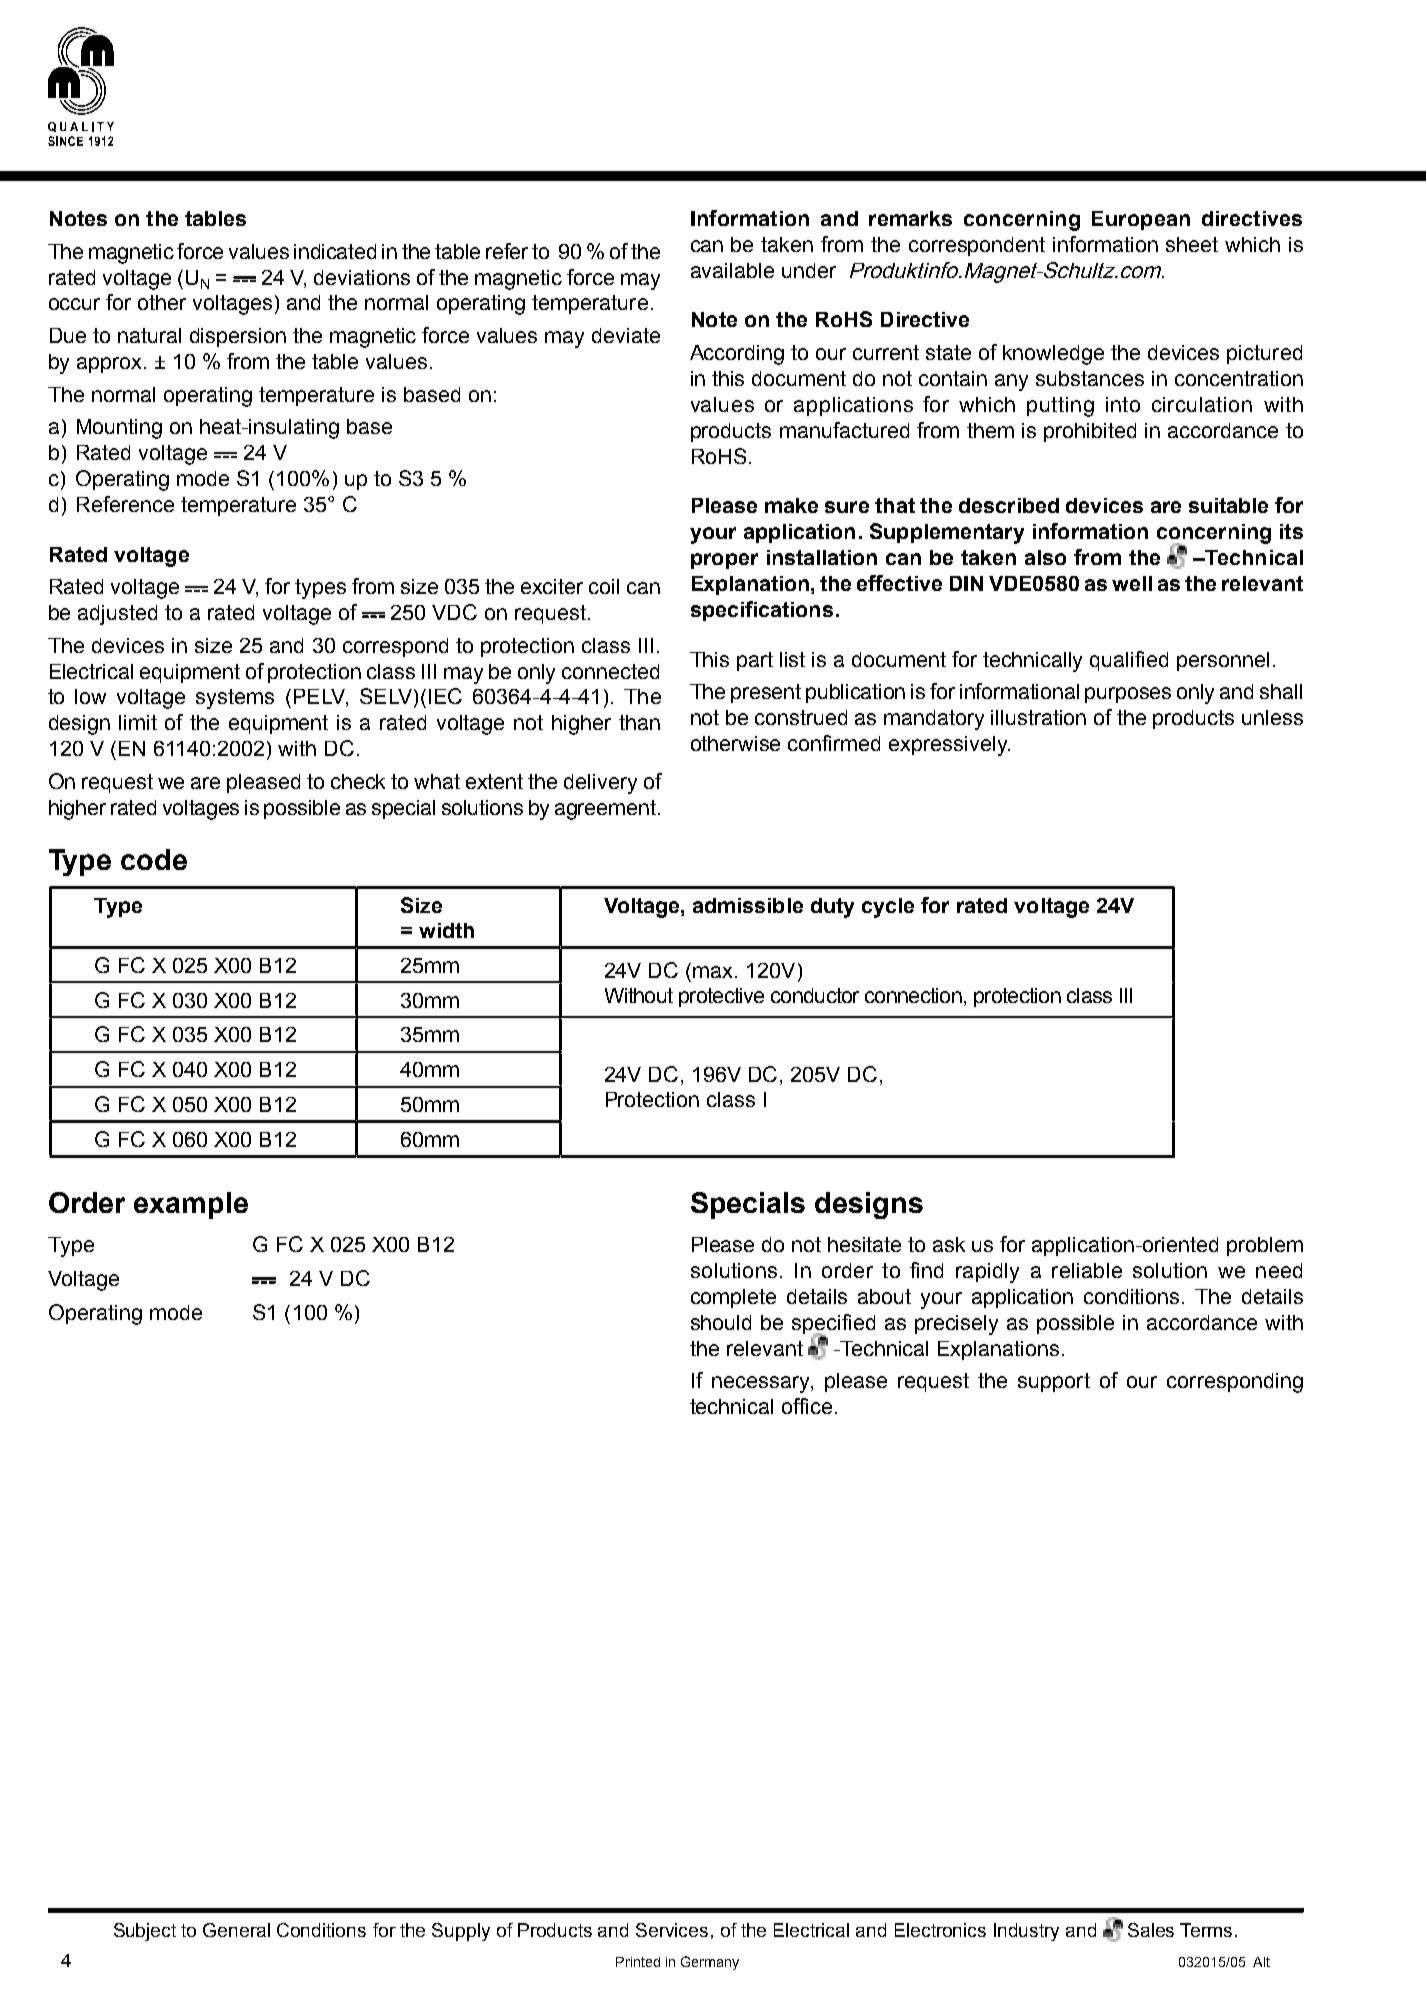 This image has width=1426, height=2016. What do you see at coordinates (1265, 1246) in the image?
I see `problem` at bounding box center [1265, 1246].
